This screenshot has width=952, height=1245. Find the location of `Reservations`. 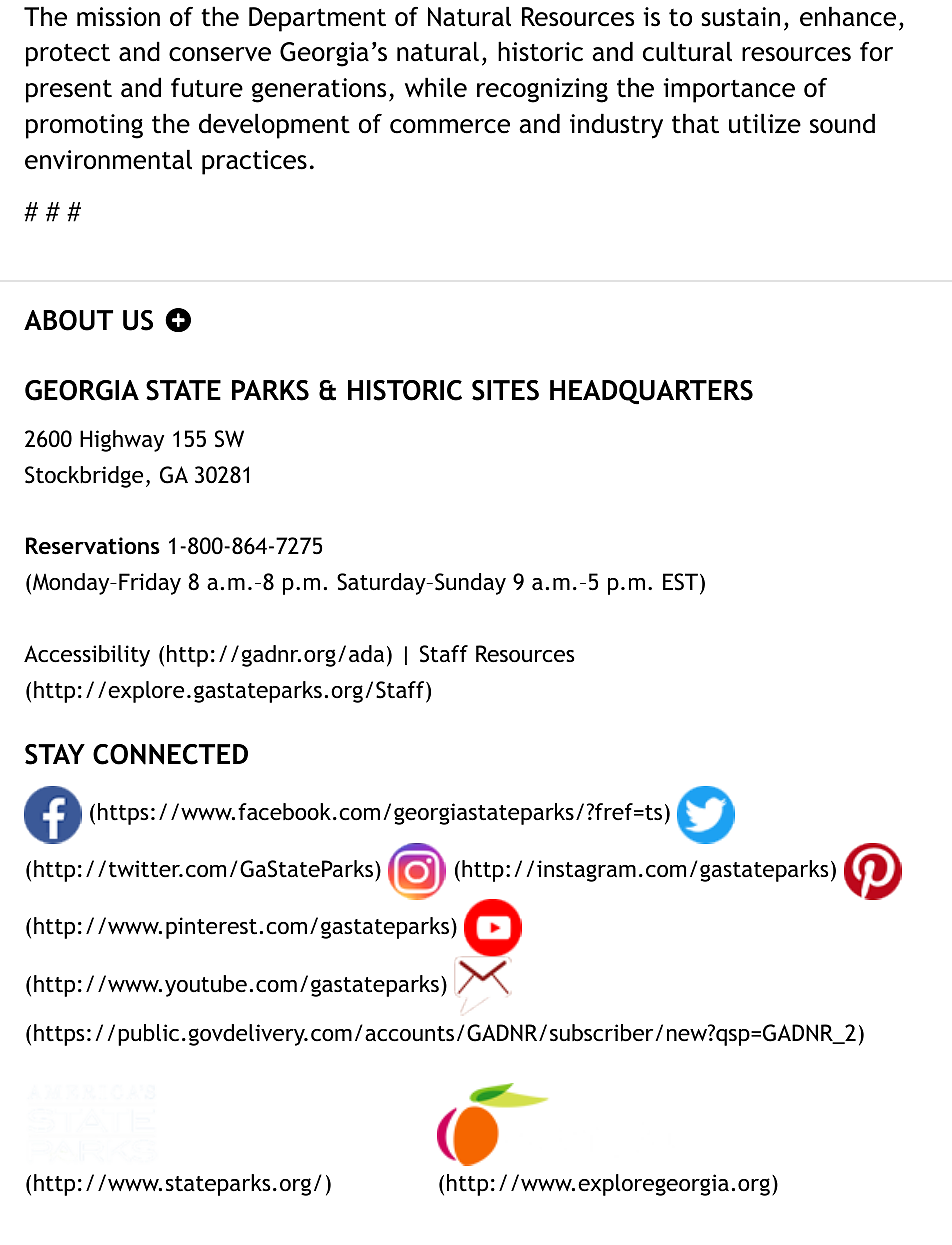

Reservations is located at coordinates (93, 546).
